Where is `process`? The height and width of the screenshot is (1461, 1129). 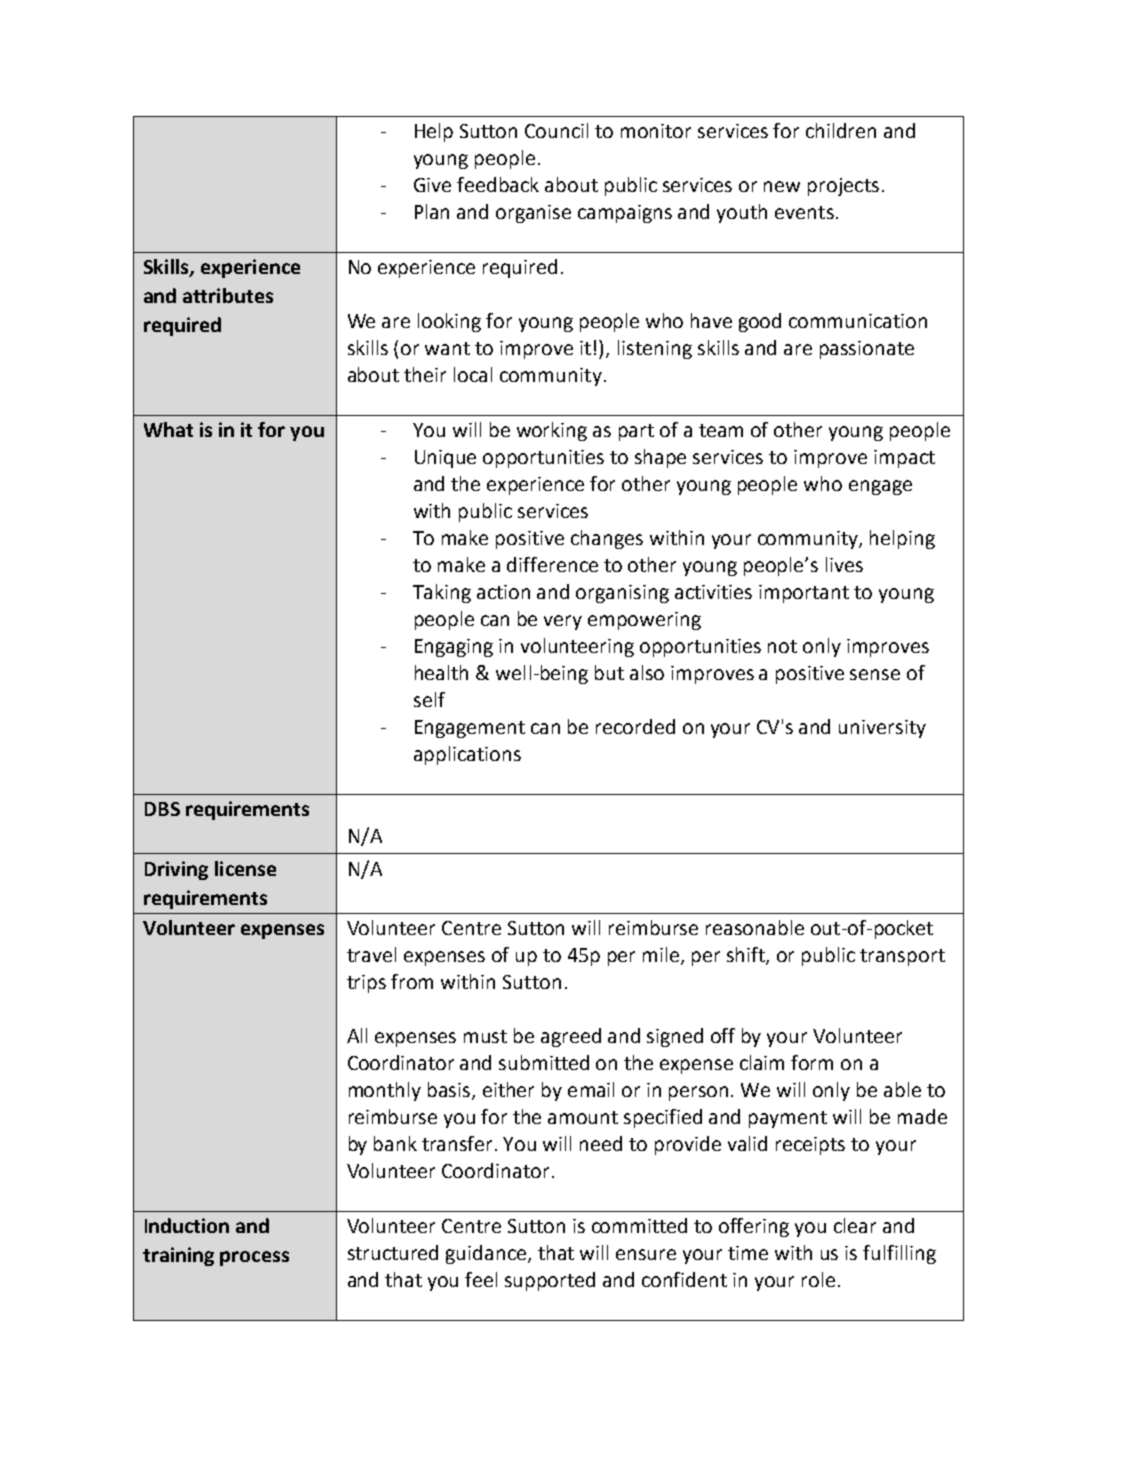 process is located at coordinates (254, 1258).
